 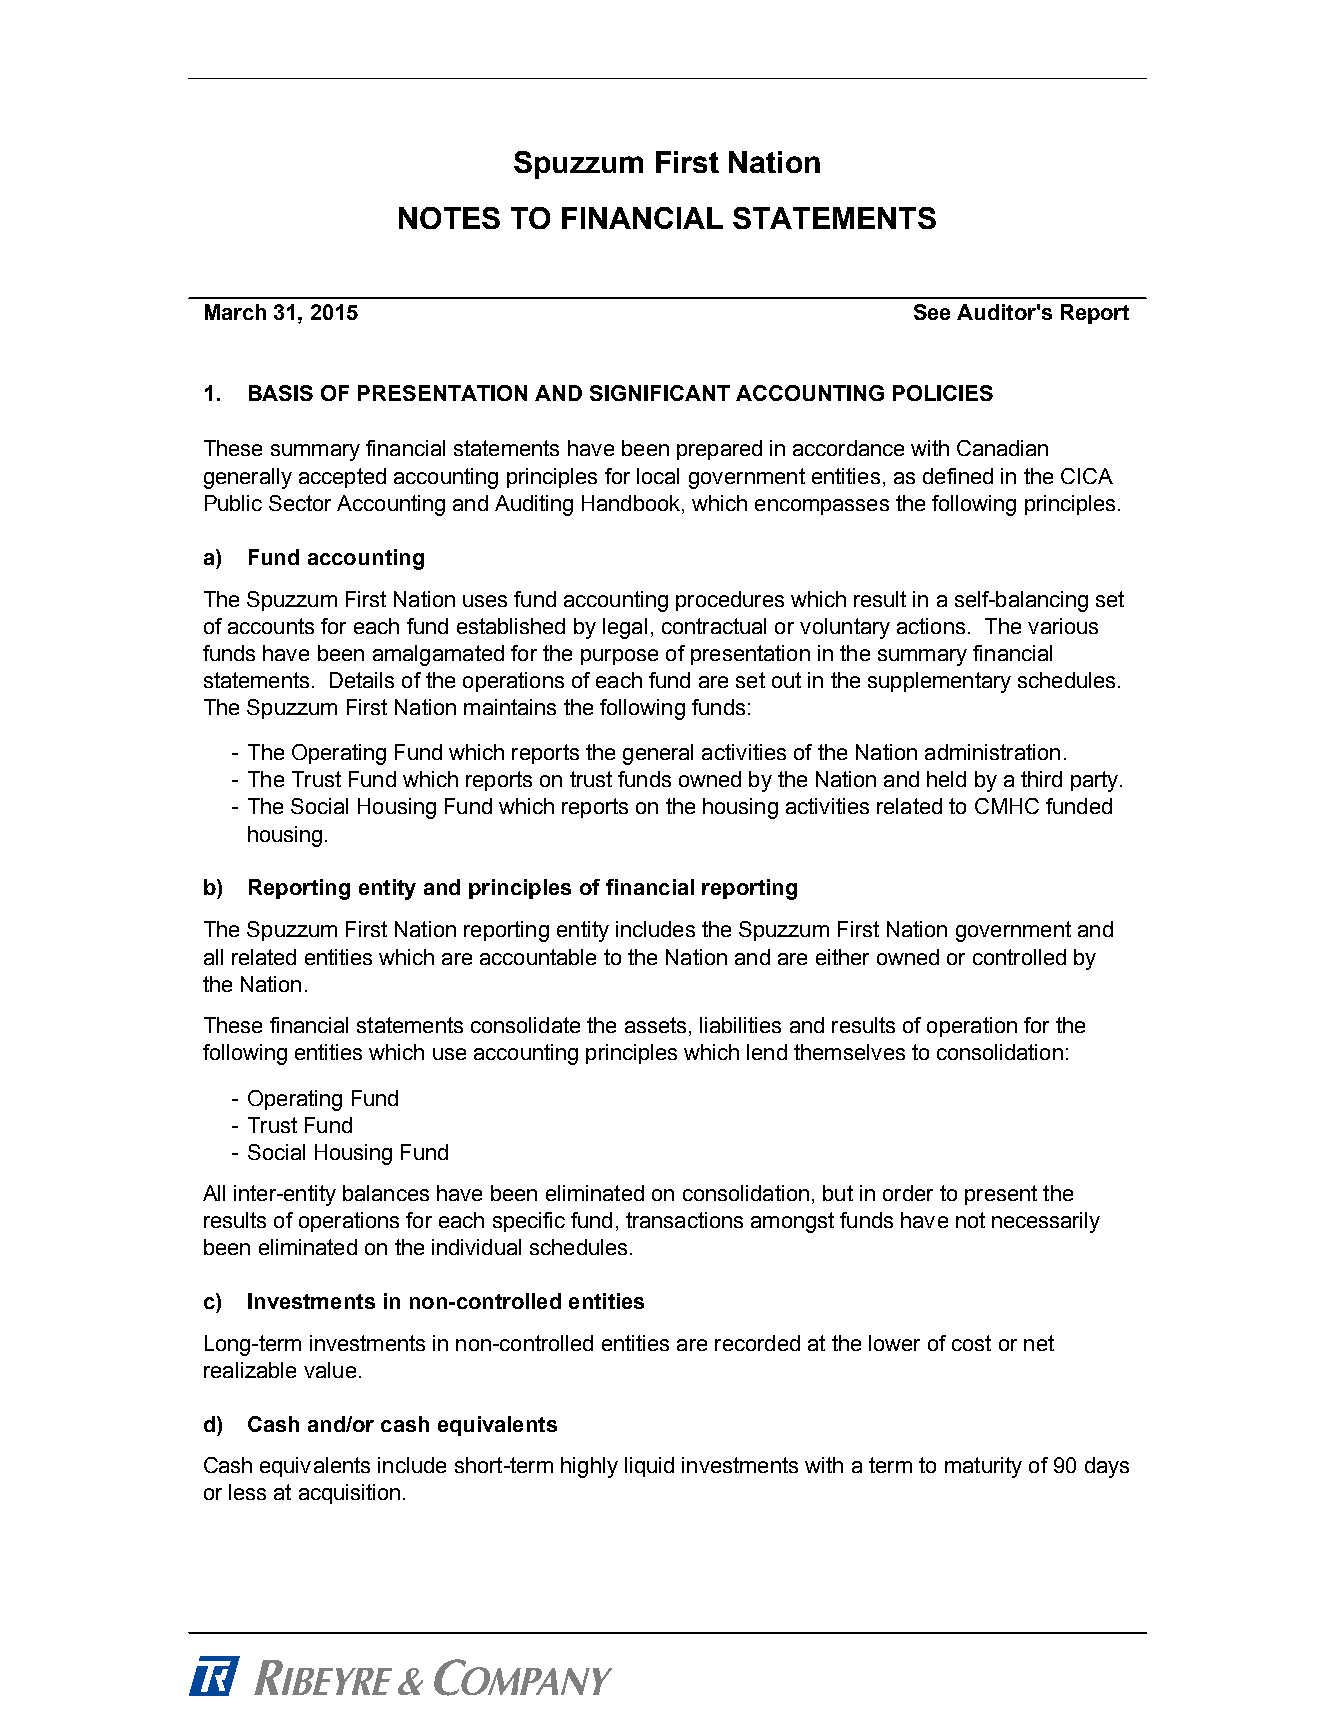 I want to click on SIGNIFICANT, so click(x=660, y=393).
